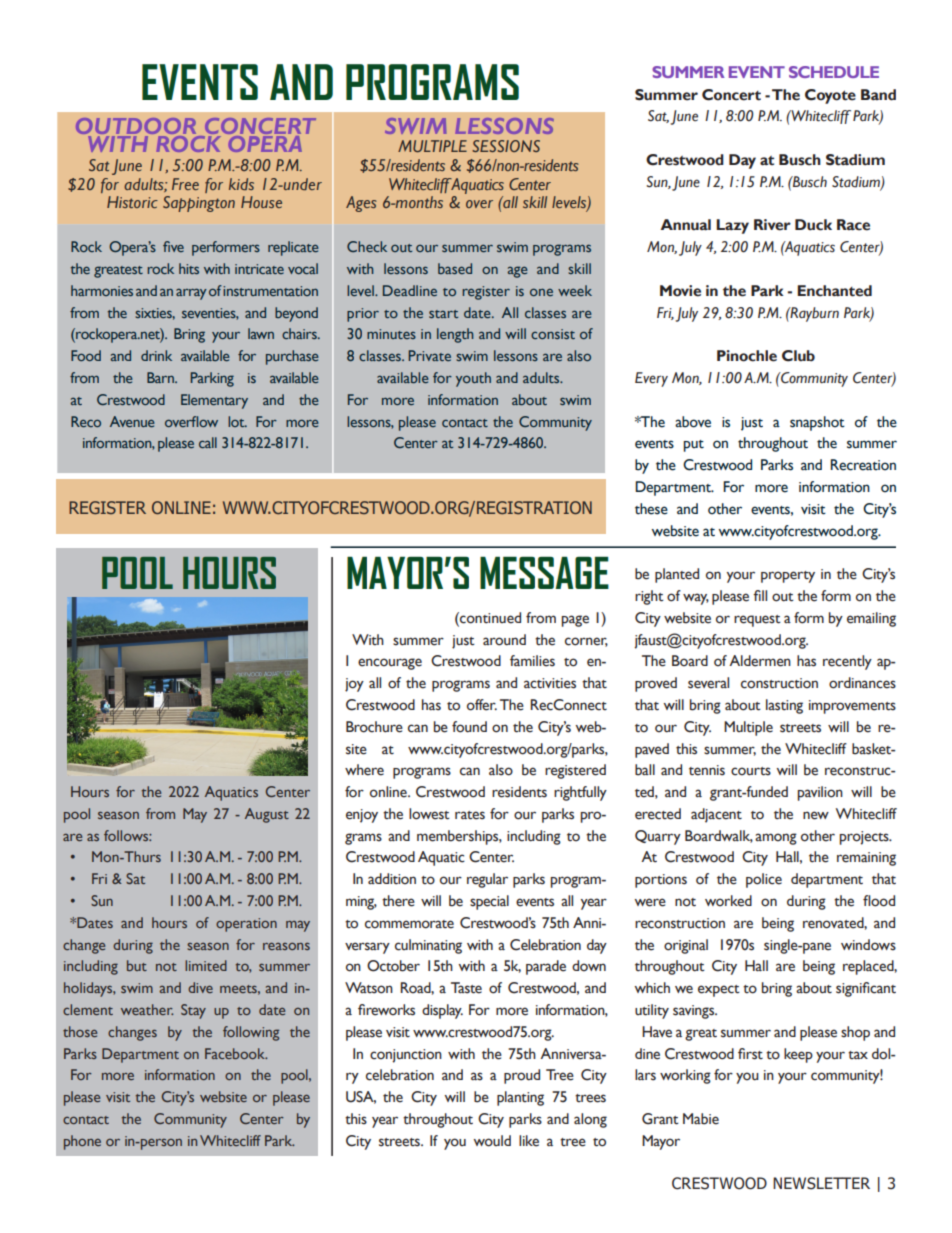 The height and width of the screenshot is (1233, 952). Describe the element at coordinates (834, 72) in the screenshot. I see `SCHEDULE` at that location.
